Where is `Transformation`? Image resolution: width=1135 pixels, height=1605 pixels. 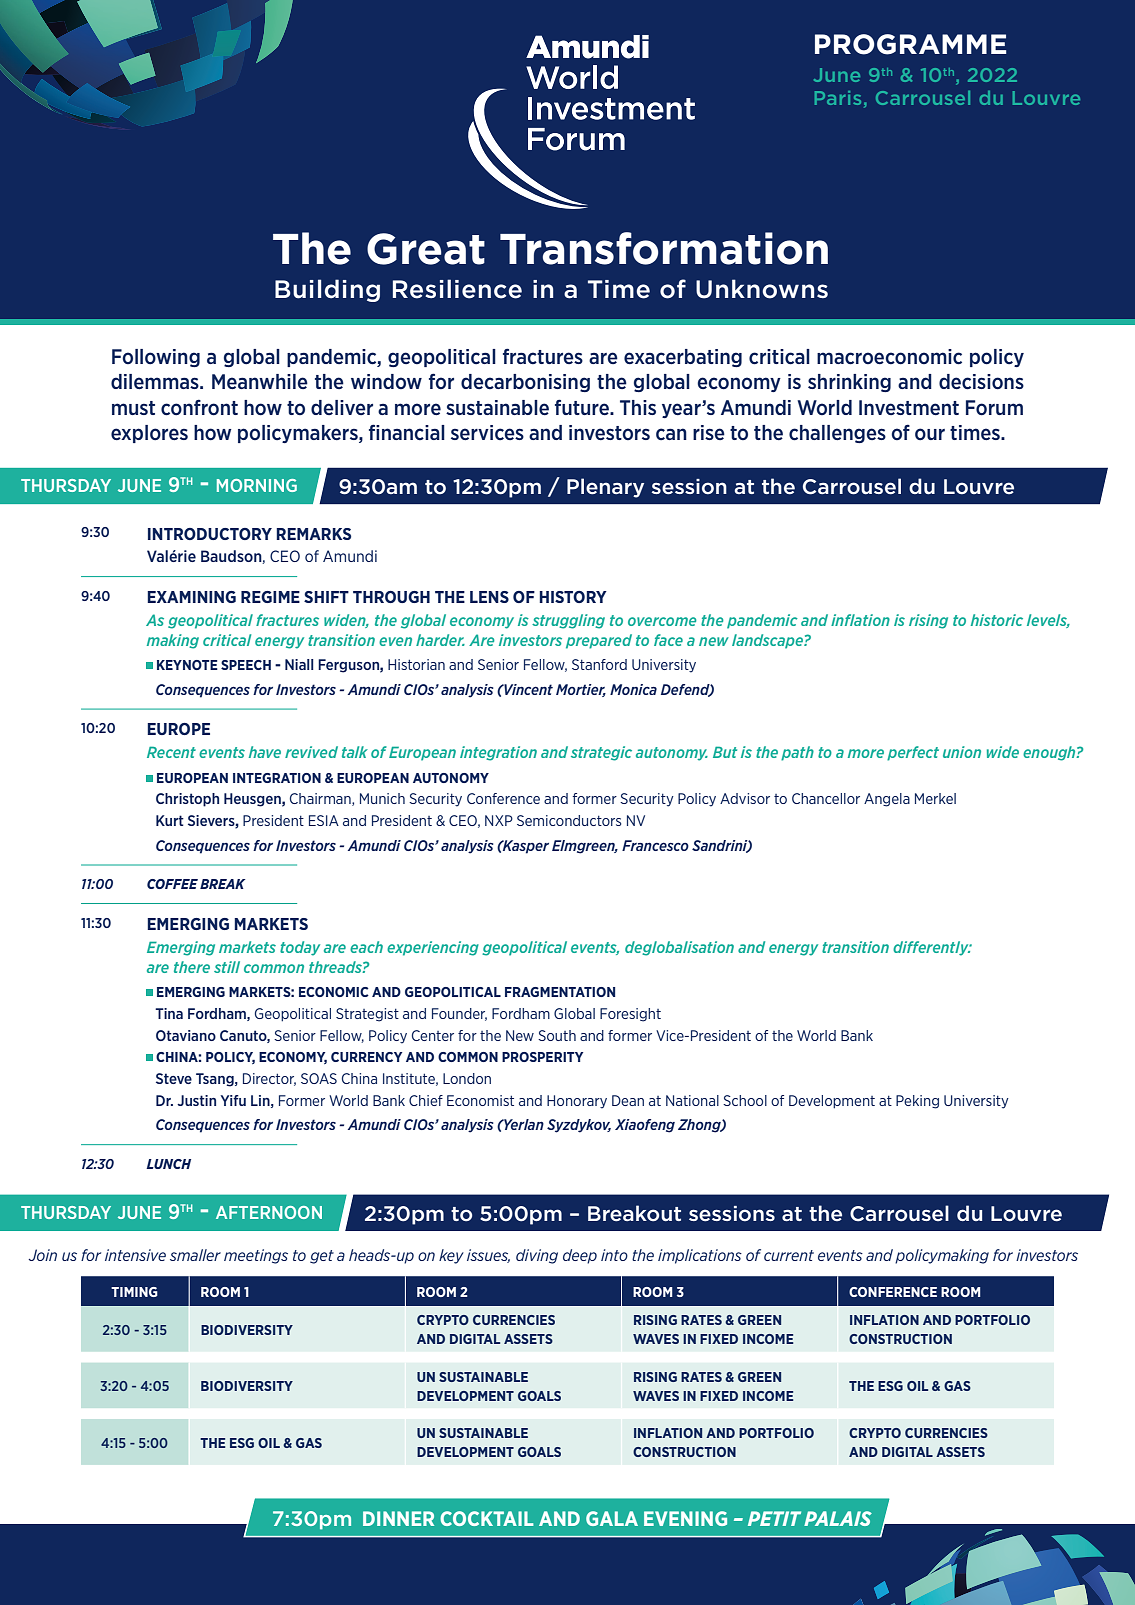 Transformation is located at coordinates (664, 248).
